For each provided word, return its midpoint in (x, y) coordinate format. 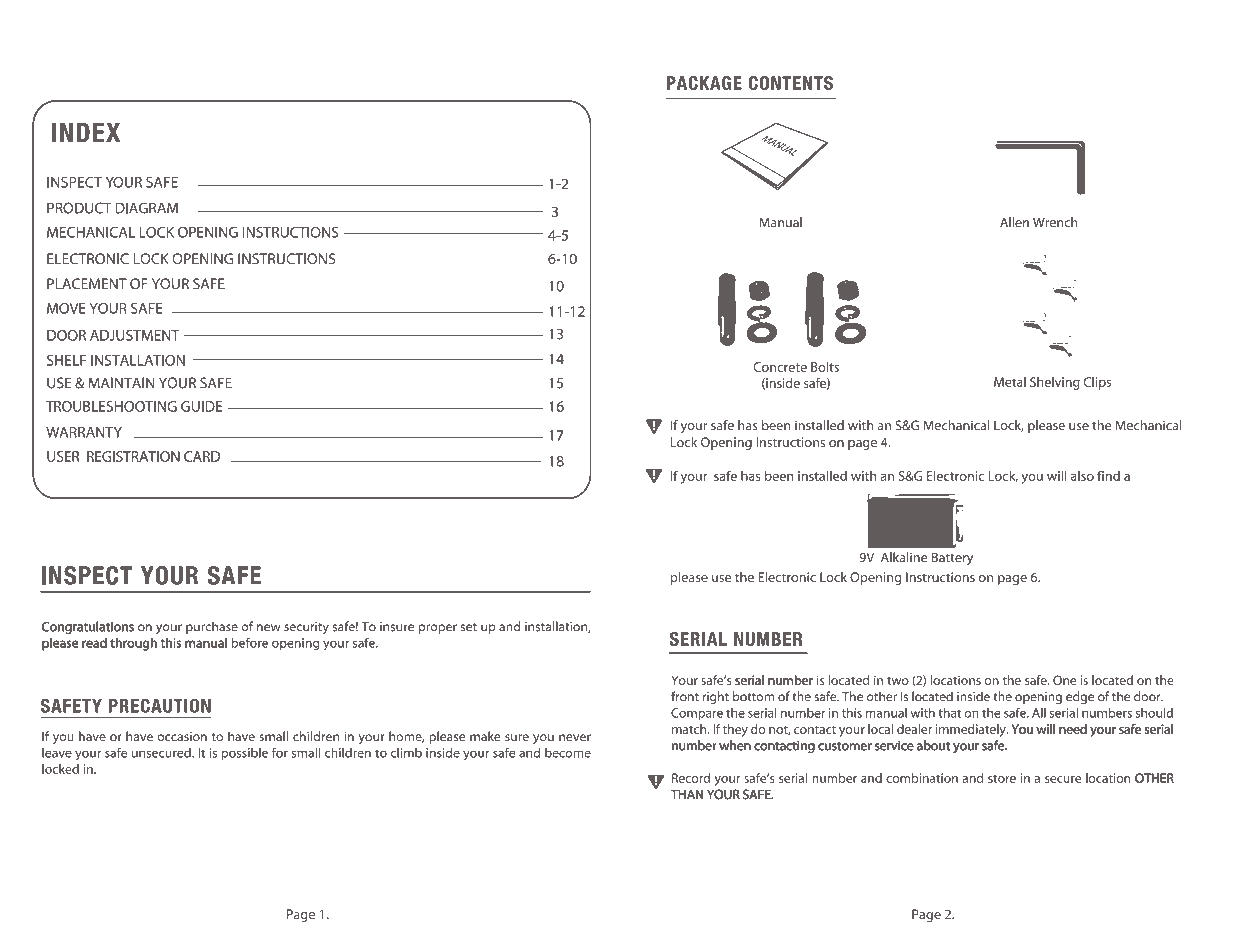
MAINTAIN (121, 383)
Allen (1014, 222)
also (1082, 476)
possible (245, 754)
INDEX (86, 132)
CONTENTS (791, 83)
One (1064, 680)
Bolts (825, 366)
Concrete (780, 367)
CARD (202, 456)
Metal (1010, 382)
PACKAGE (704, 83)
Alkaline (904, 557)
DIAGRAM (147, 208)
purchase (212, 627)
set (469, 627)
